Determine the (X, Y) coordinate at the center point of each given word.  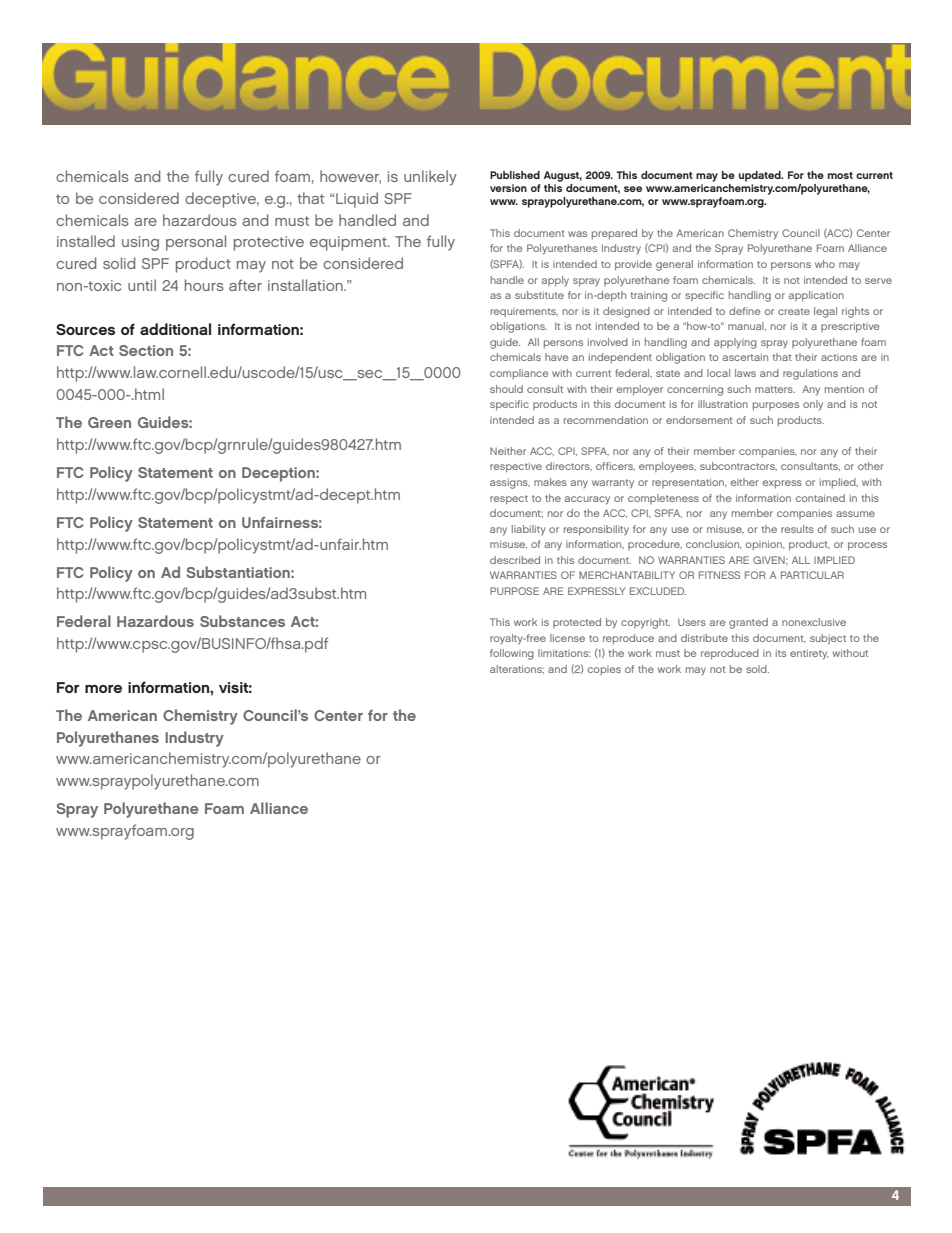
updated (761, 176)
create (794, 311)
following (512, 654)
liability (529, 530)
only (813, 405)
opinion (765, 545)
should (506, 389)
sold (757, 669)
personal (196, 243)
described (515, 560)
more (103, 689)
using (140, 243)
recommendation (606, 420)
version (508, 188)
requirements (524, 313)
